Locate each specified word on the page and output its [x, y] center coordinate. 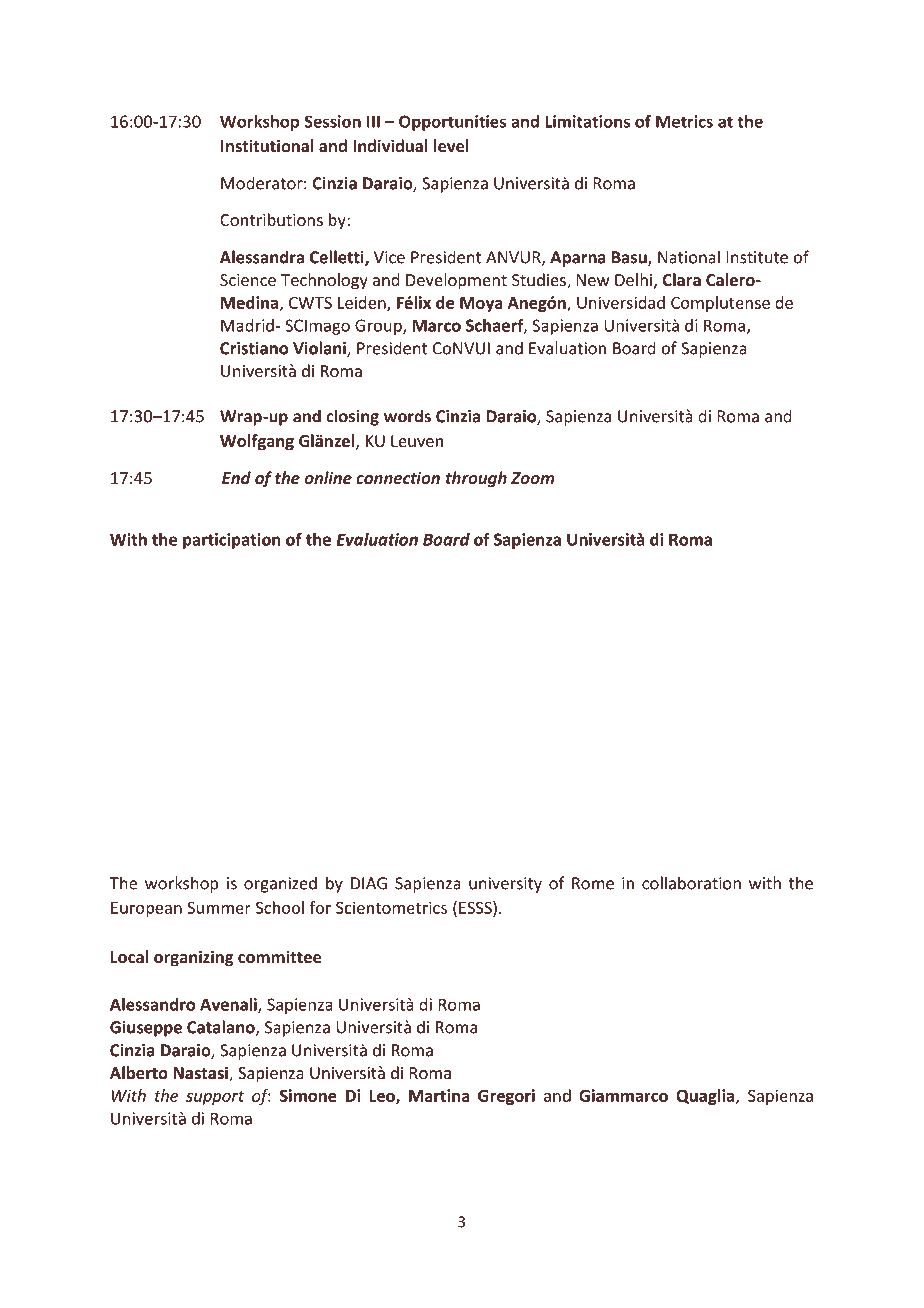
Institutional [267, 145]
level [451, 145]
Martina [439, 1095]
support [215, 1098]
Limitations [588, 121]
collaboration [691, 883]
